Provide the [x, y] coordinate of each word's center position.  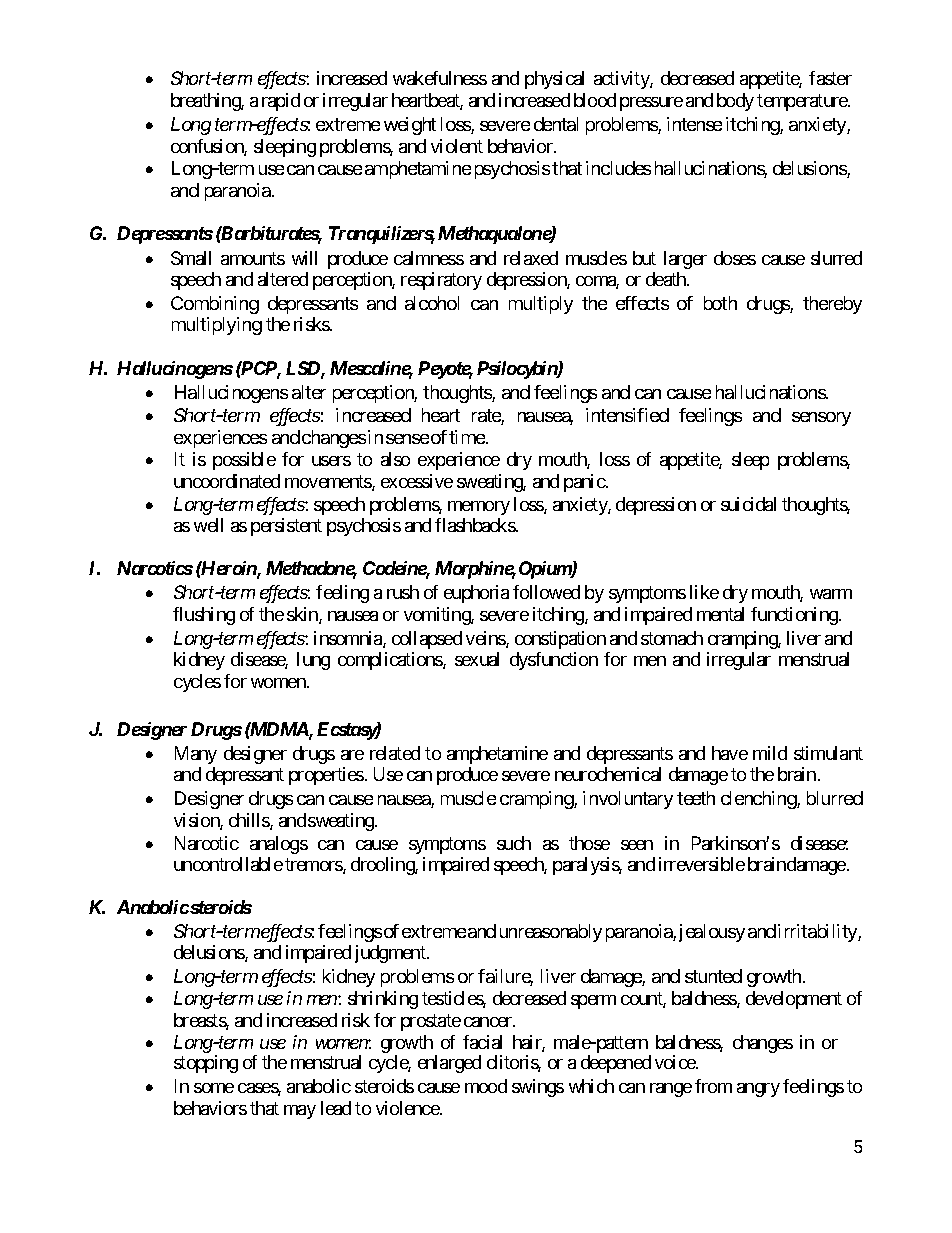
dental [556, 124]
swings [538, 1088]
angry [758, 1090]
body [735, 102]
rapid [281, 102]
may [300, 1112]
